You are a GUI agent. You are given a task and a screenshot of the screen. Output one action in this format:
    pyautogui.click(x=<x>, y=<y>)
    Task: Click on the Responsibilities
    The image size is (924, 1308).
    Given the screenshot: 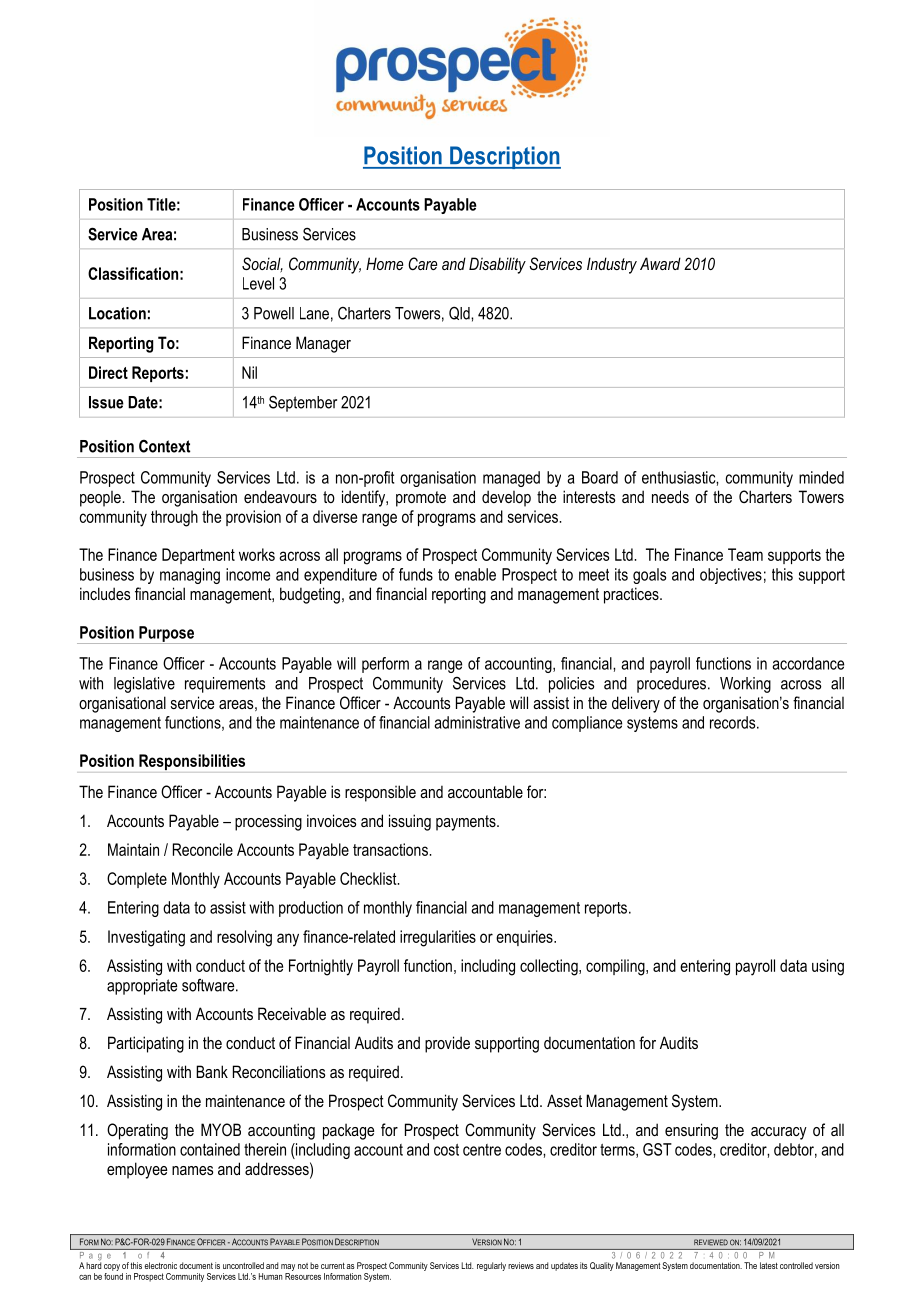 What is the action you would take?
    pyautogui.click(x=192, y=762)
